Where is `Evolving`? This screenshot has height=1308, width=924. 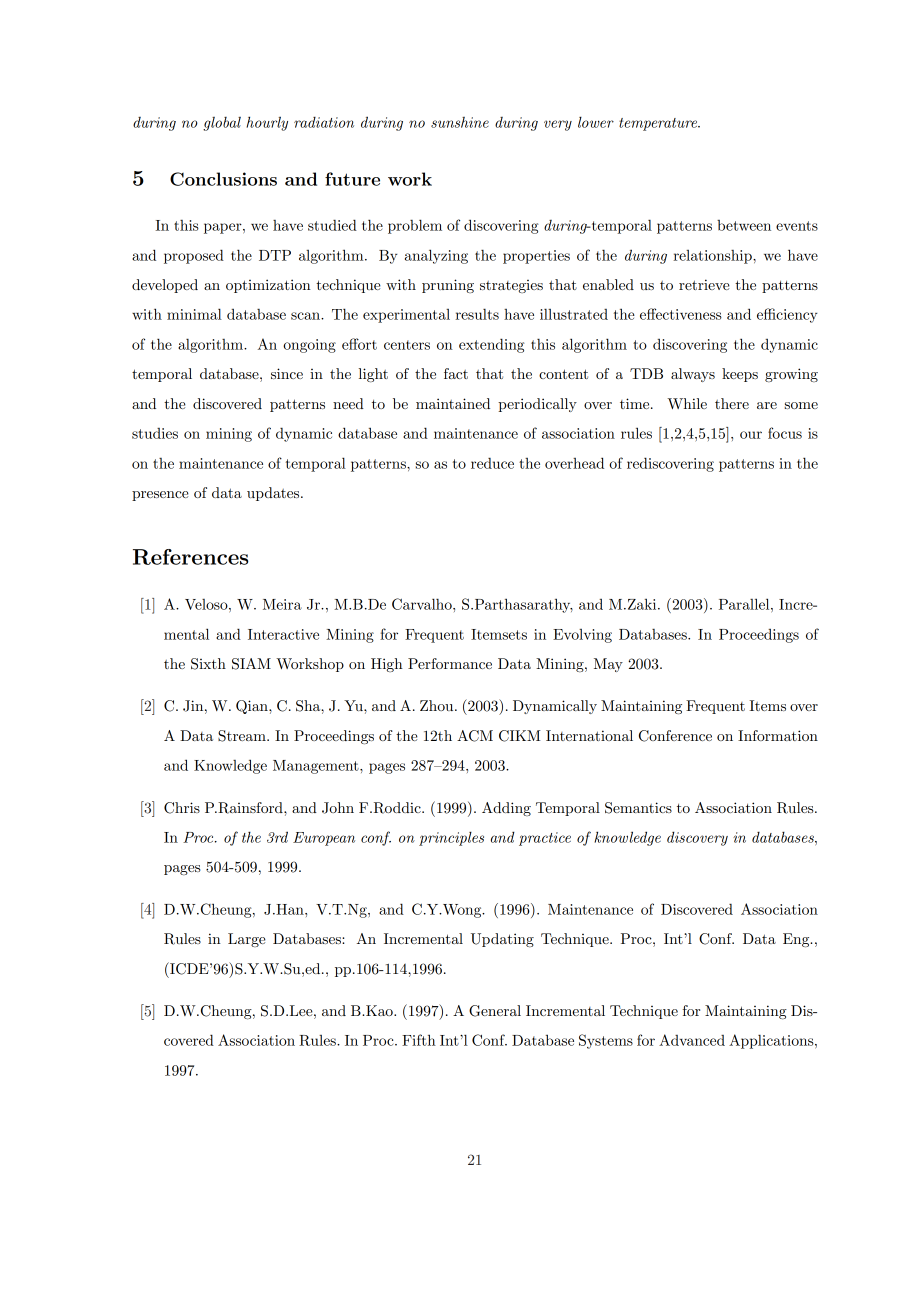
Evolving is located at coordinates (582, 636).
